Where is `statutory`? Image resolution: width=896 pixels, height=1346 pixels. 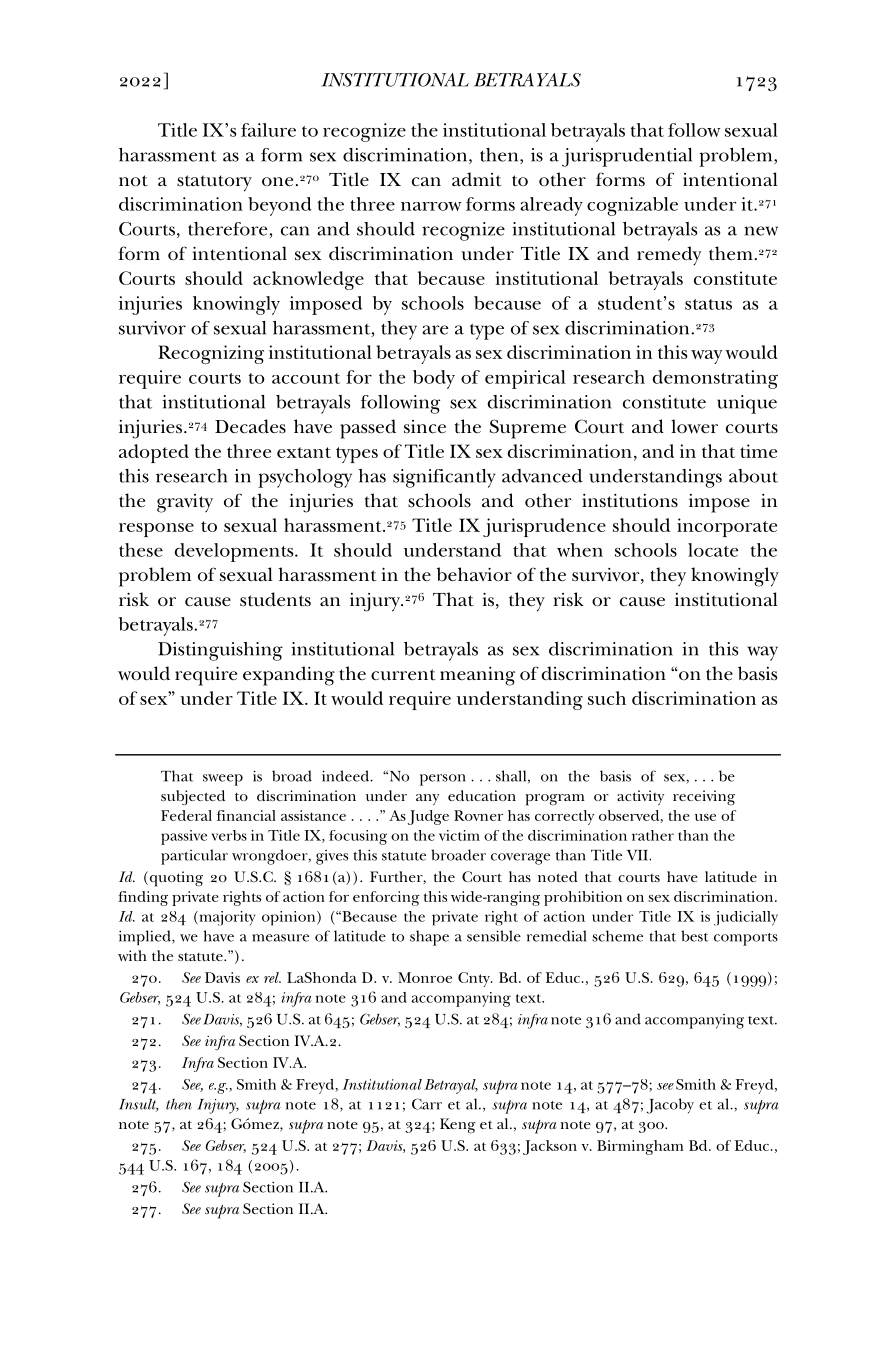
statutory is located at coordinates (214, 183).
